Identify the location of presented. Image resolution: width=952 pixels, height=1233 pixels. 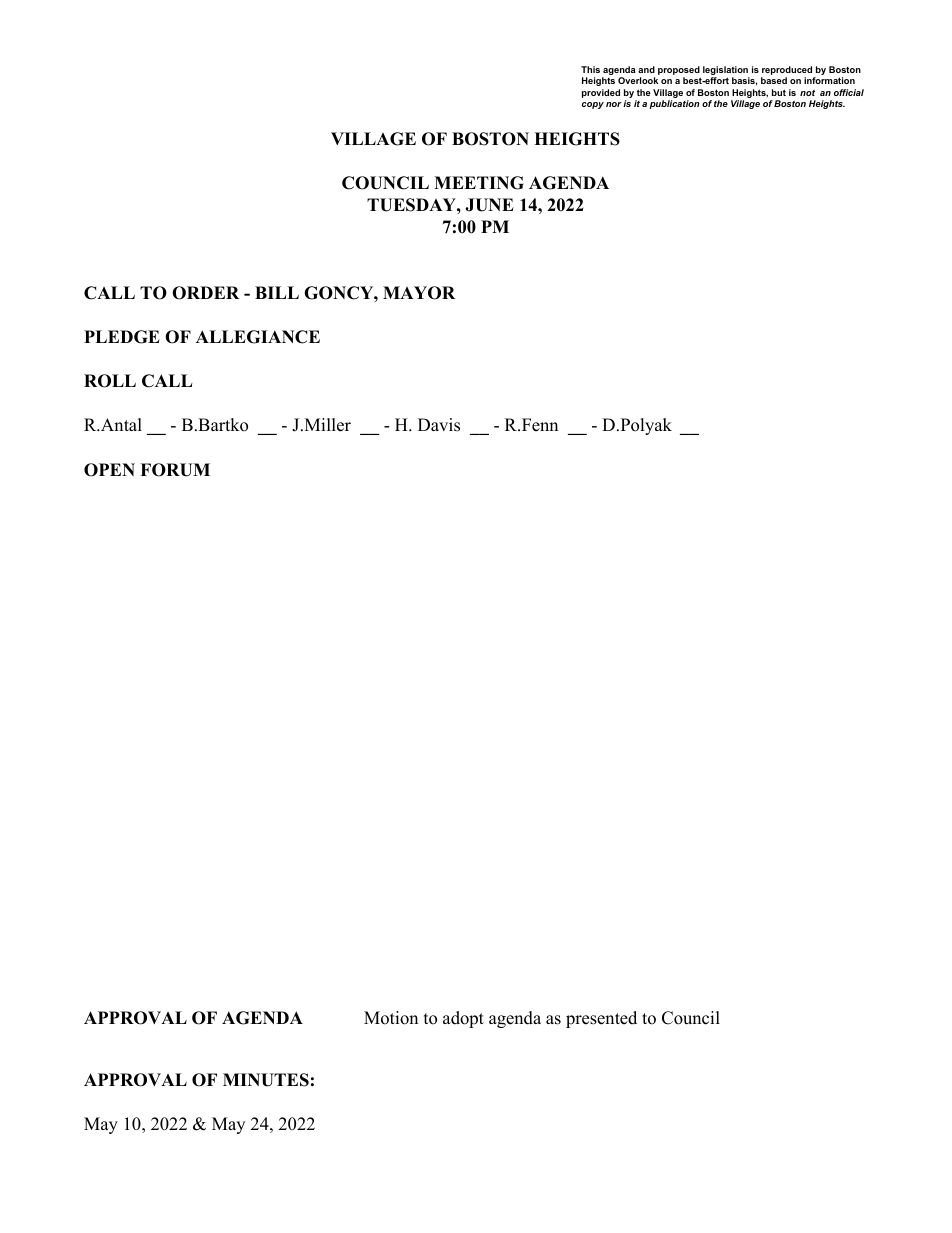
(601, 1019).
